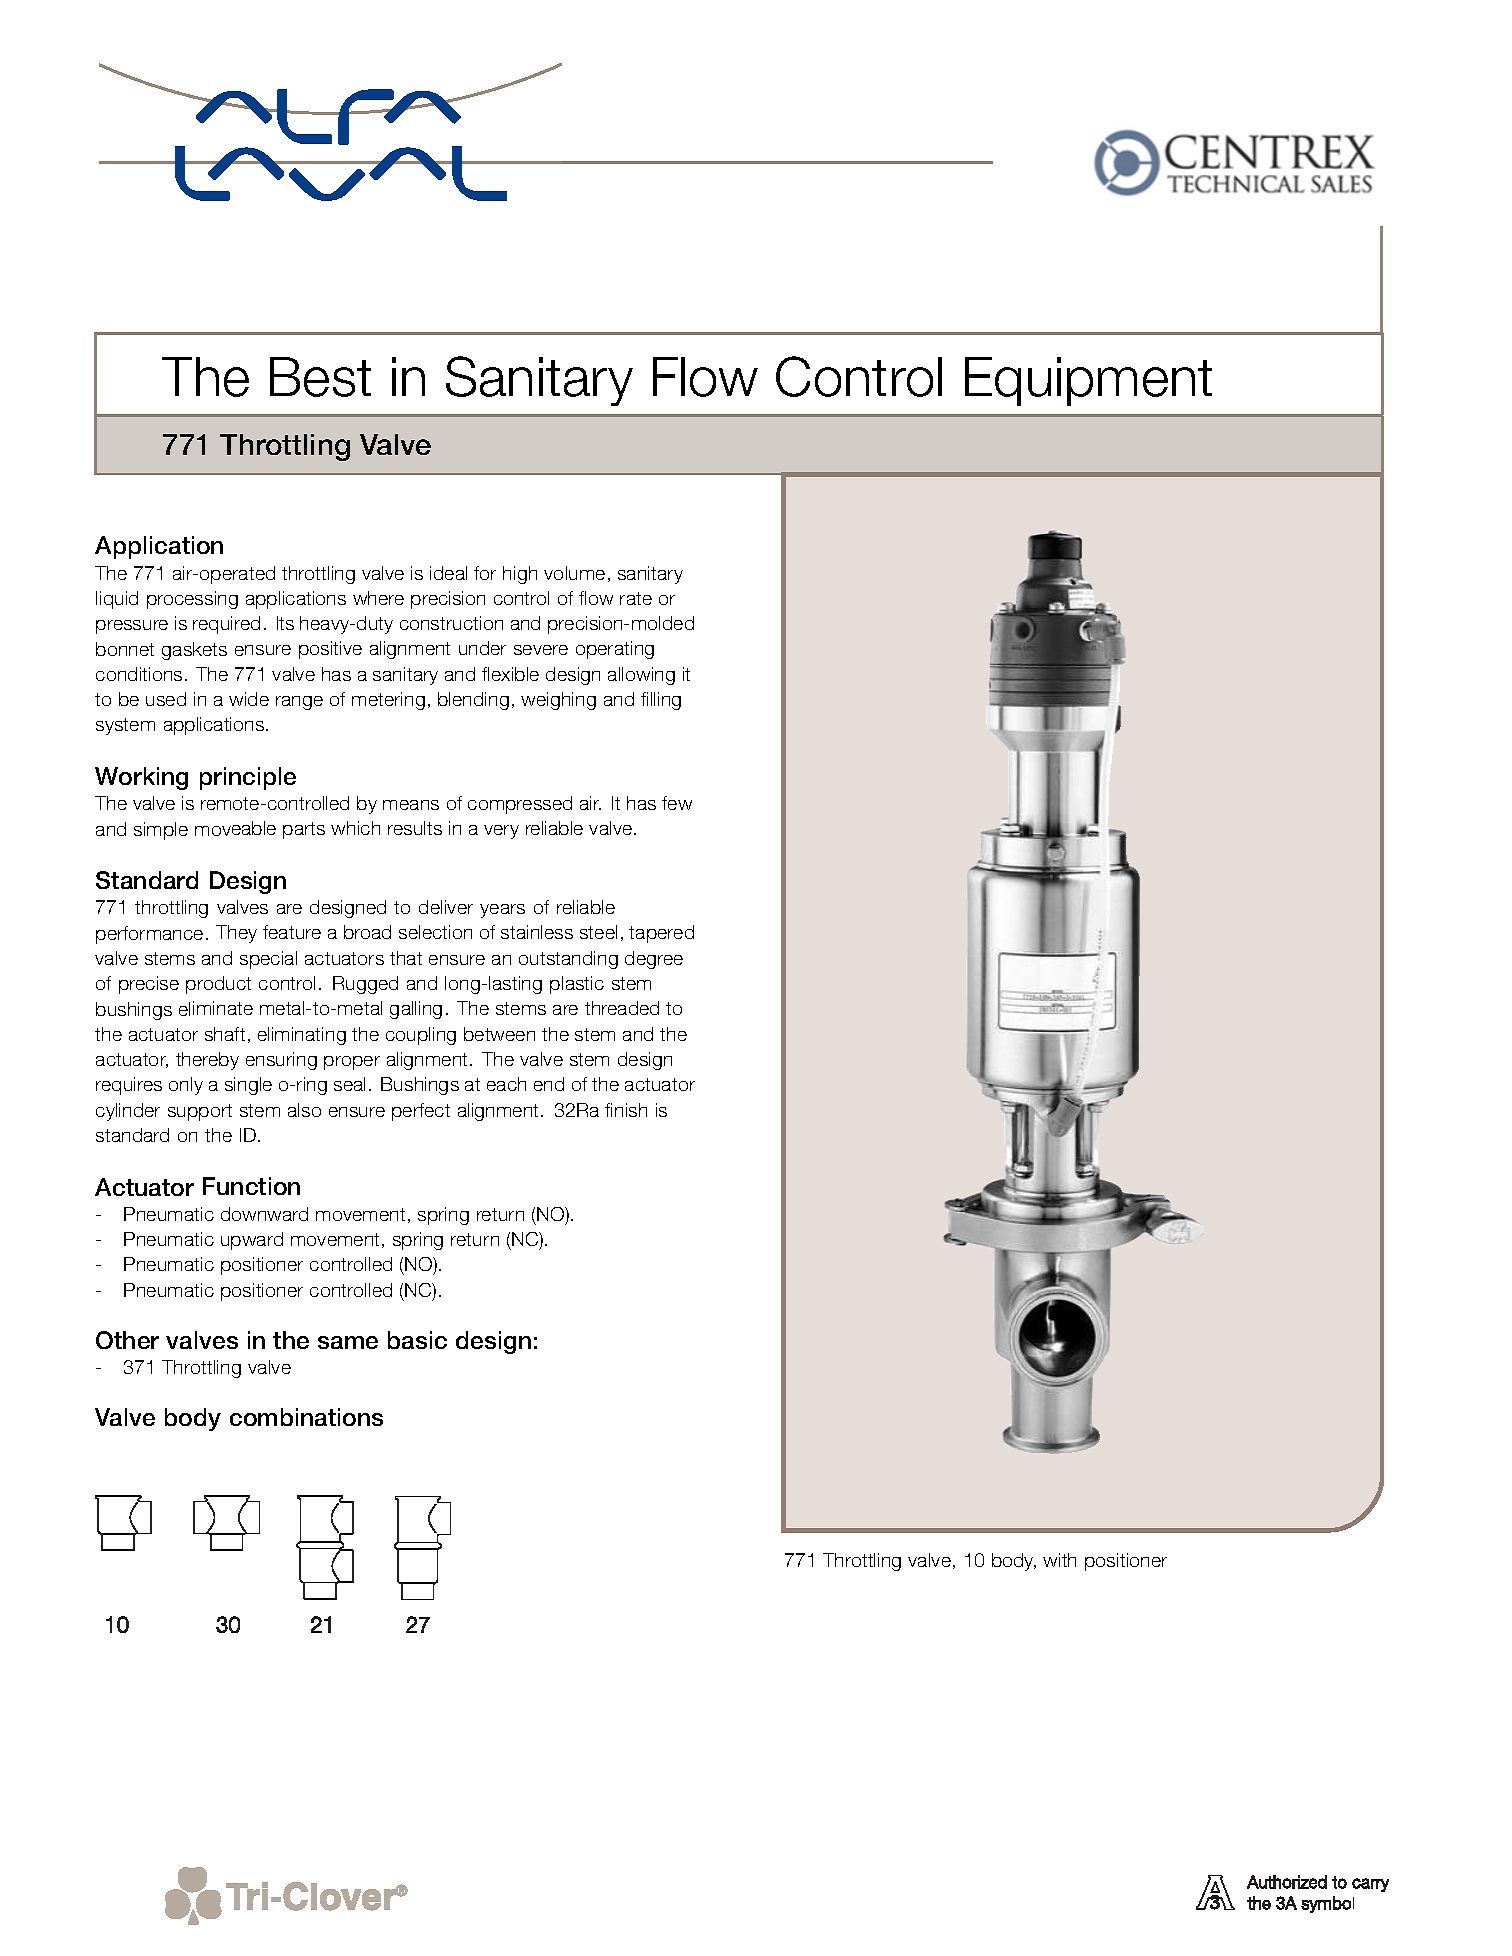 The image size is (1512, 1956). I want to click on combinations, so click(306, 1417).
